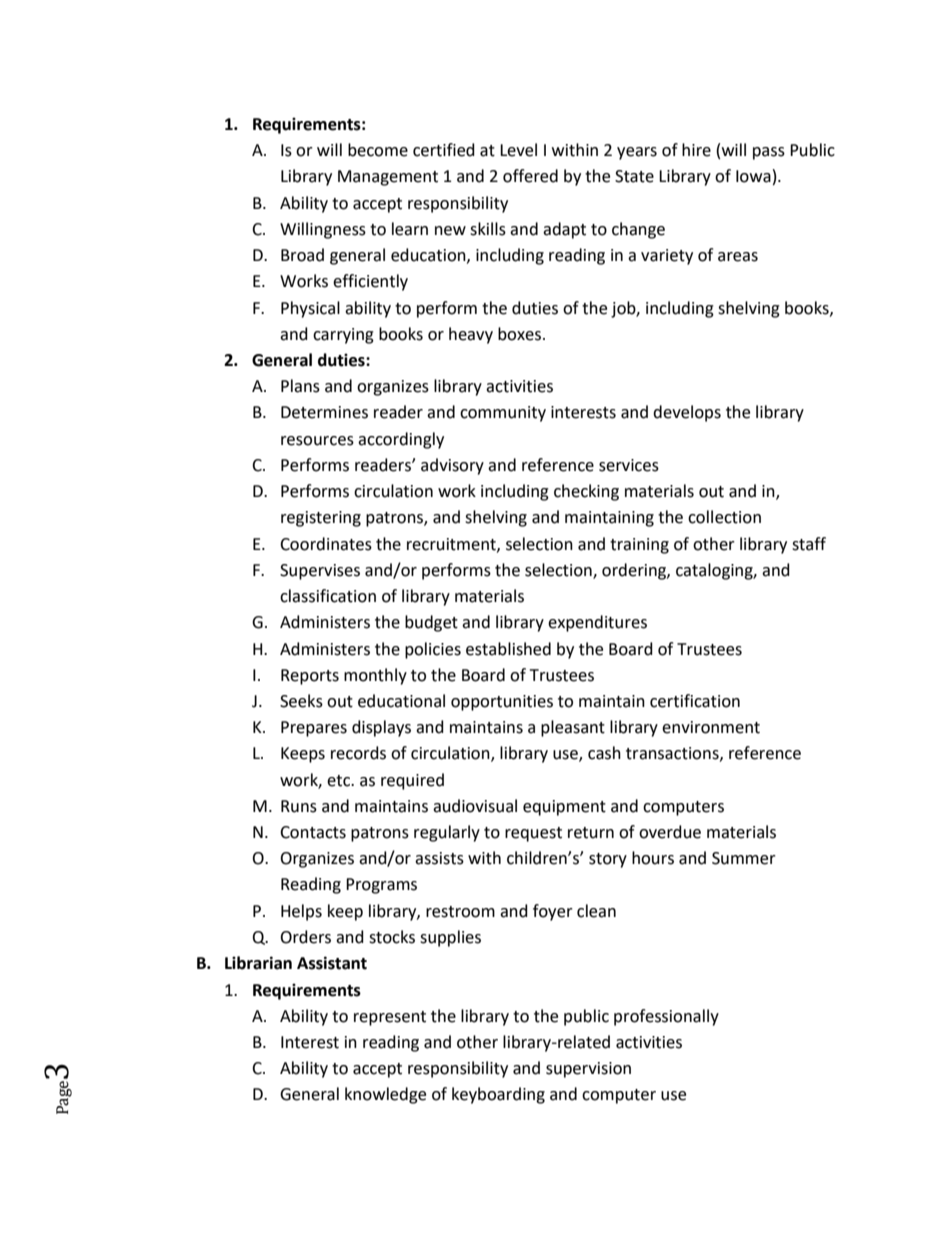 This screenshot has width=952, height=1233. Describe the element at coordinates (328, 596) in the screenshot. I see `classification` at that location.
